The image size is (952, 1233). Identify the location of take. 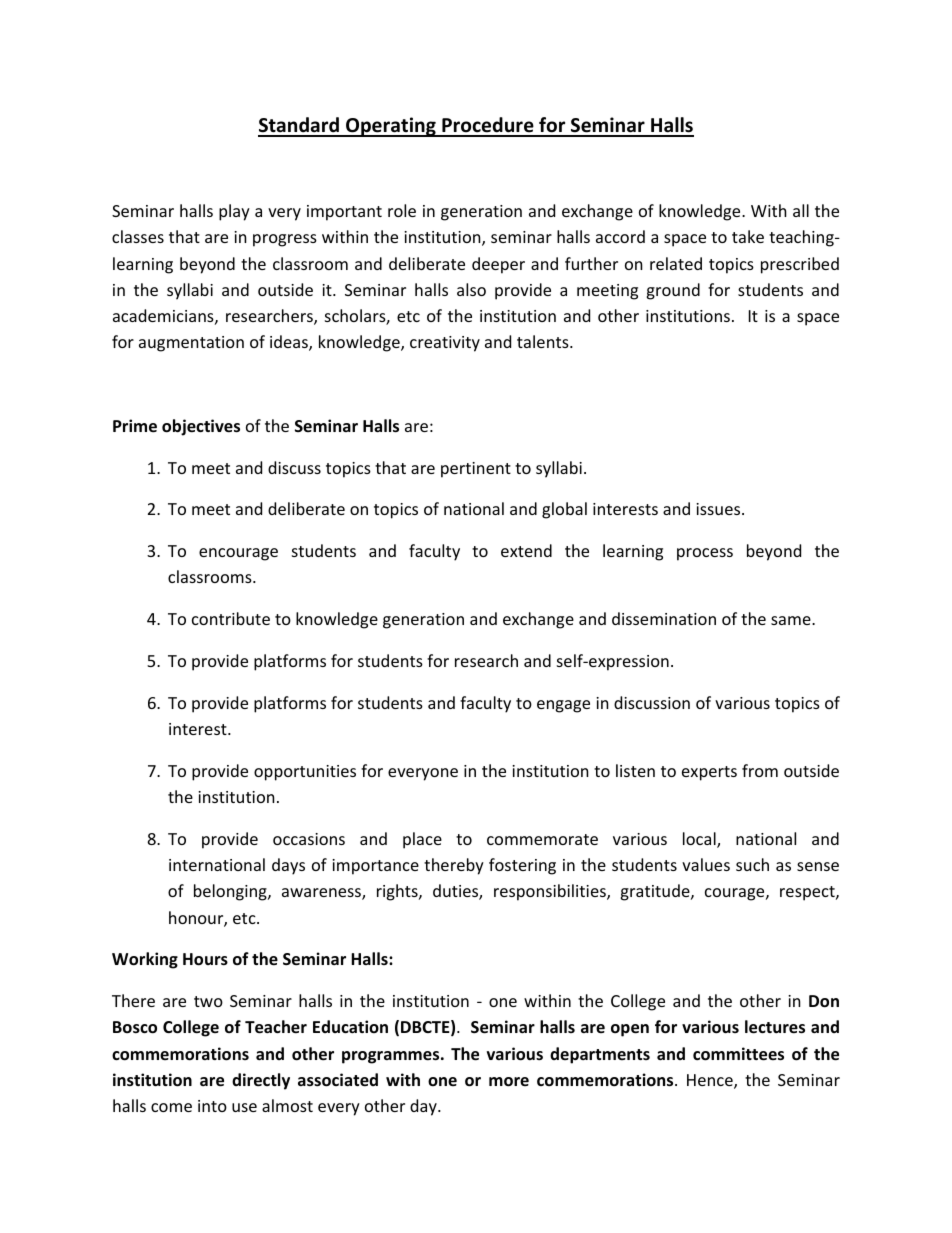
(748, 236).
